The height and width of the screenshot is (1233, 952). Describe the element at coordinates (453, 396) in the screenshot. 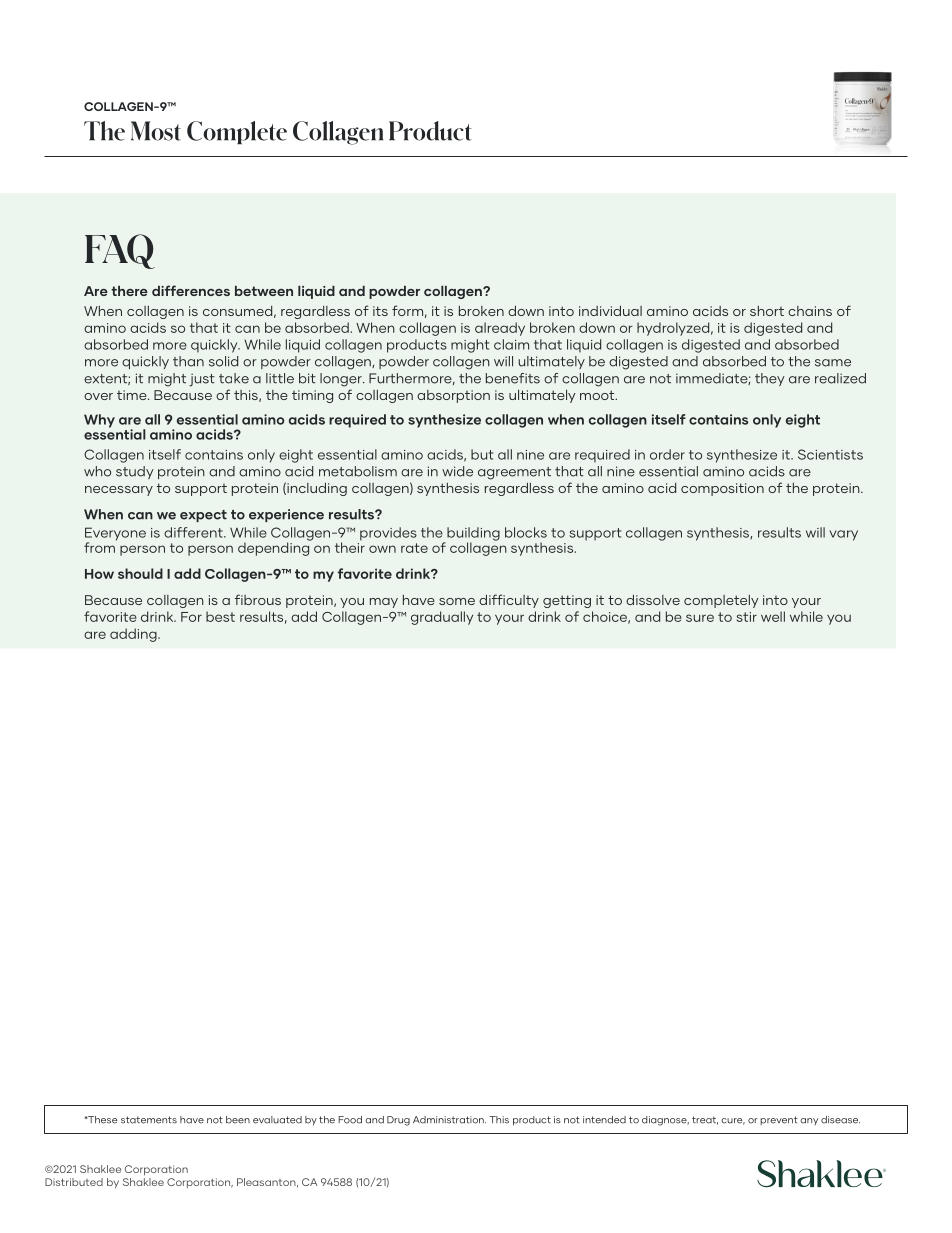

I see `absorption` at that location.
